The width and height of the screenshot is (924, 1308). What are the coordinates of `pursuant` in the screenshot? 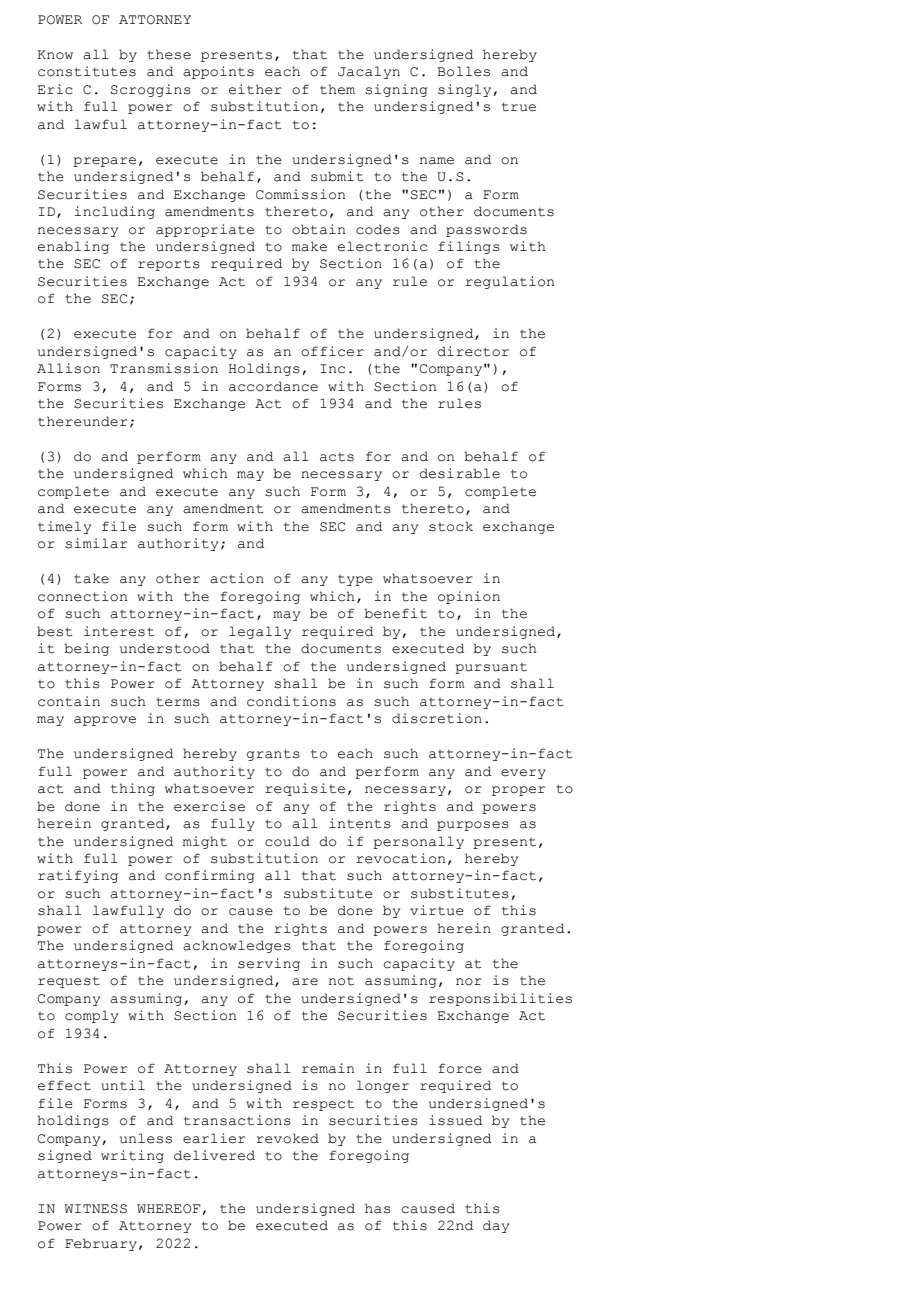 It's located at (491, 668).
